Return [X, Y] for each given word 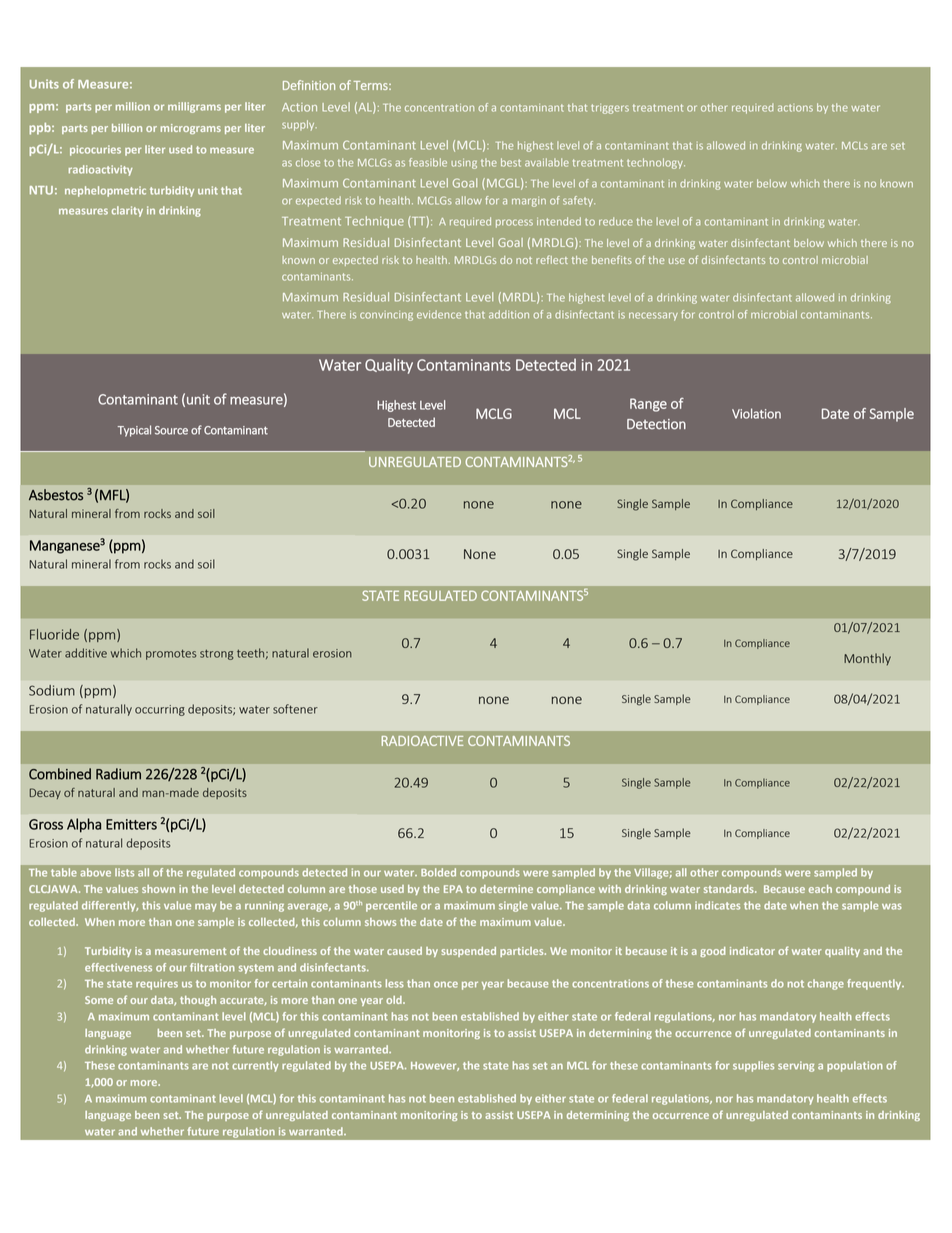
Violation [756, 413]
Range [648, 405]
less [395, 983]
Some [99, 1000]
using [464, 163]
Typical [134, 431]
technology [656, 163]
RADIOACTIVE [422, 741]
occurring [160, 710]
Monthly [867, 659]
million [133, 106]
